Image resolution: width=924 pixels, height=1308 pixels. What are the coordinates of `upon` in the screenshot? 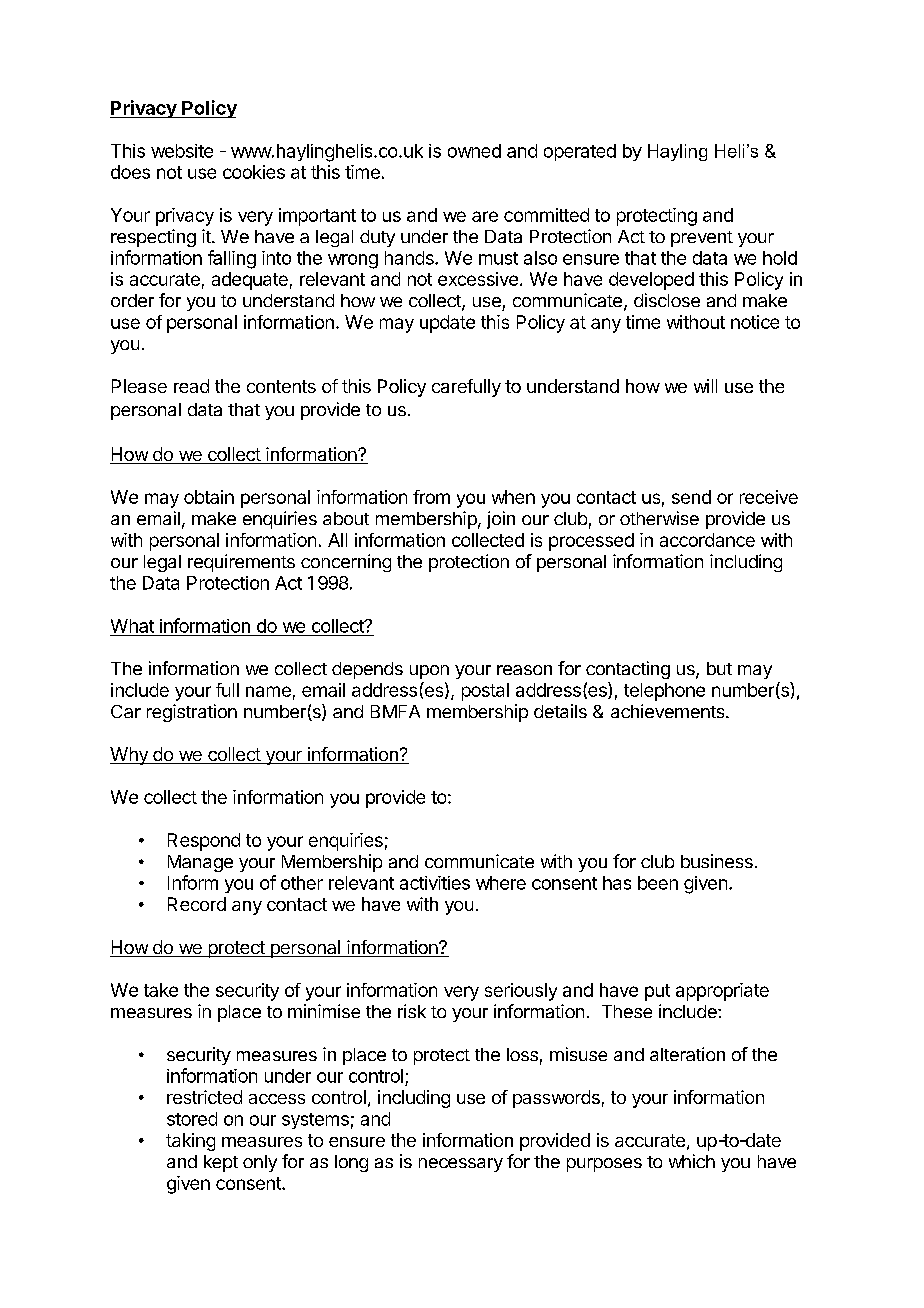 It's located at (429, 672).
